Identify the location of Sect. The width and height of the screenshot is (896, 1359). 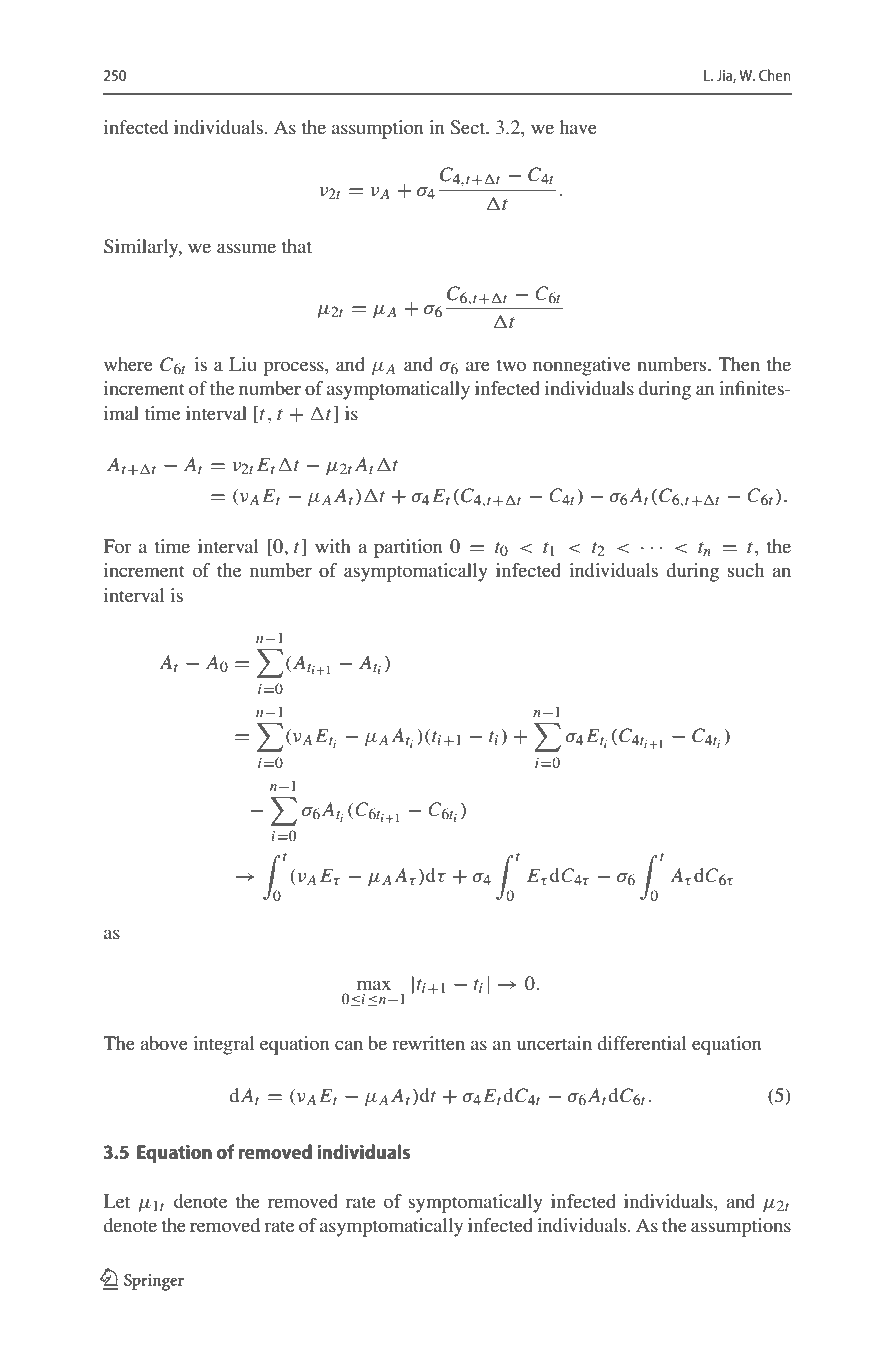
(469, 127).
